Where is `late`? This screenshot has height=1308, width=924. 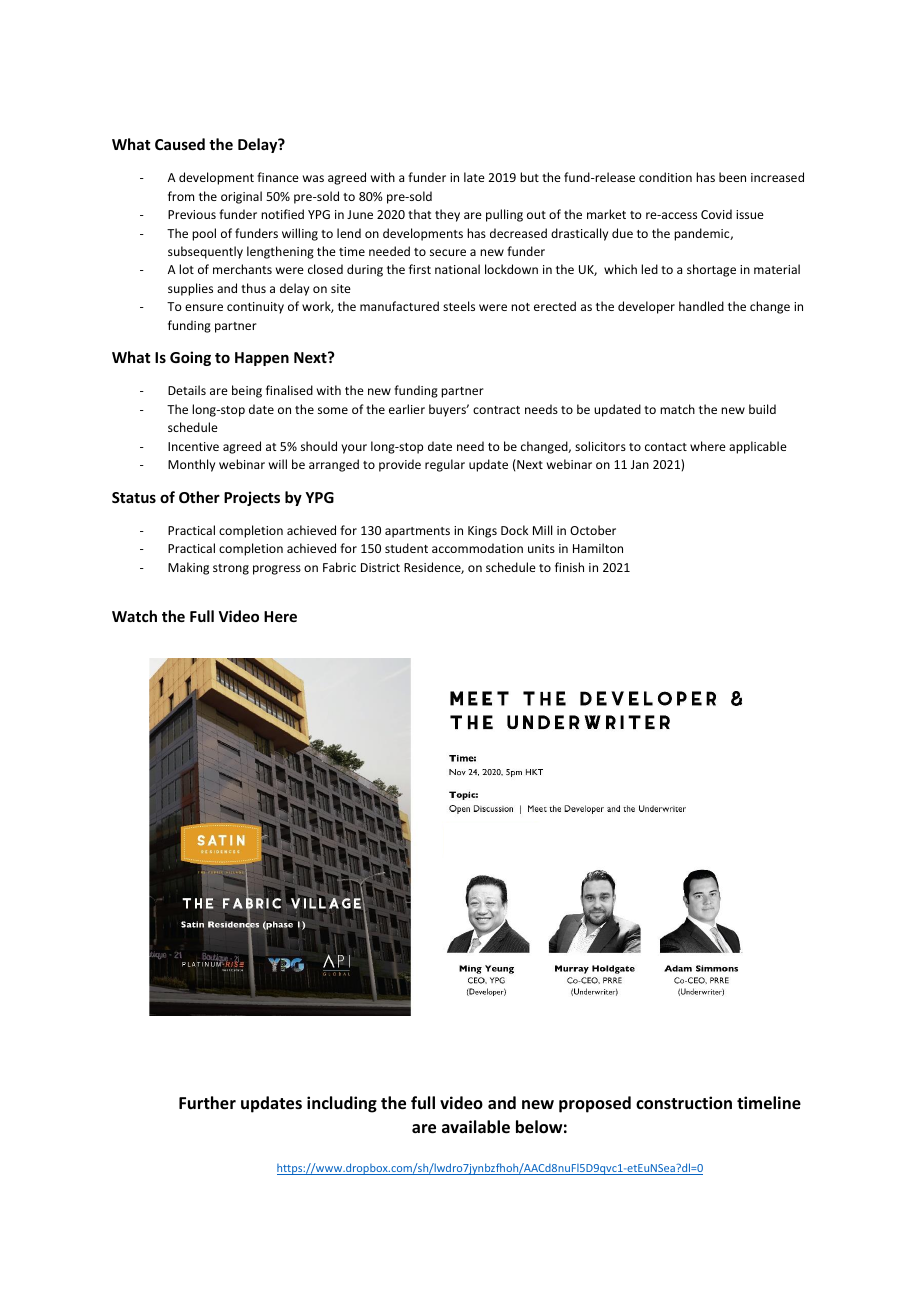
late is located at coordinates (474, 177).
